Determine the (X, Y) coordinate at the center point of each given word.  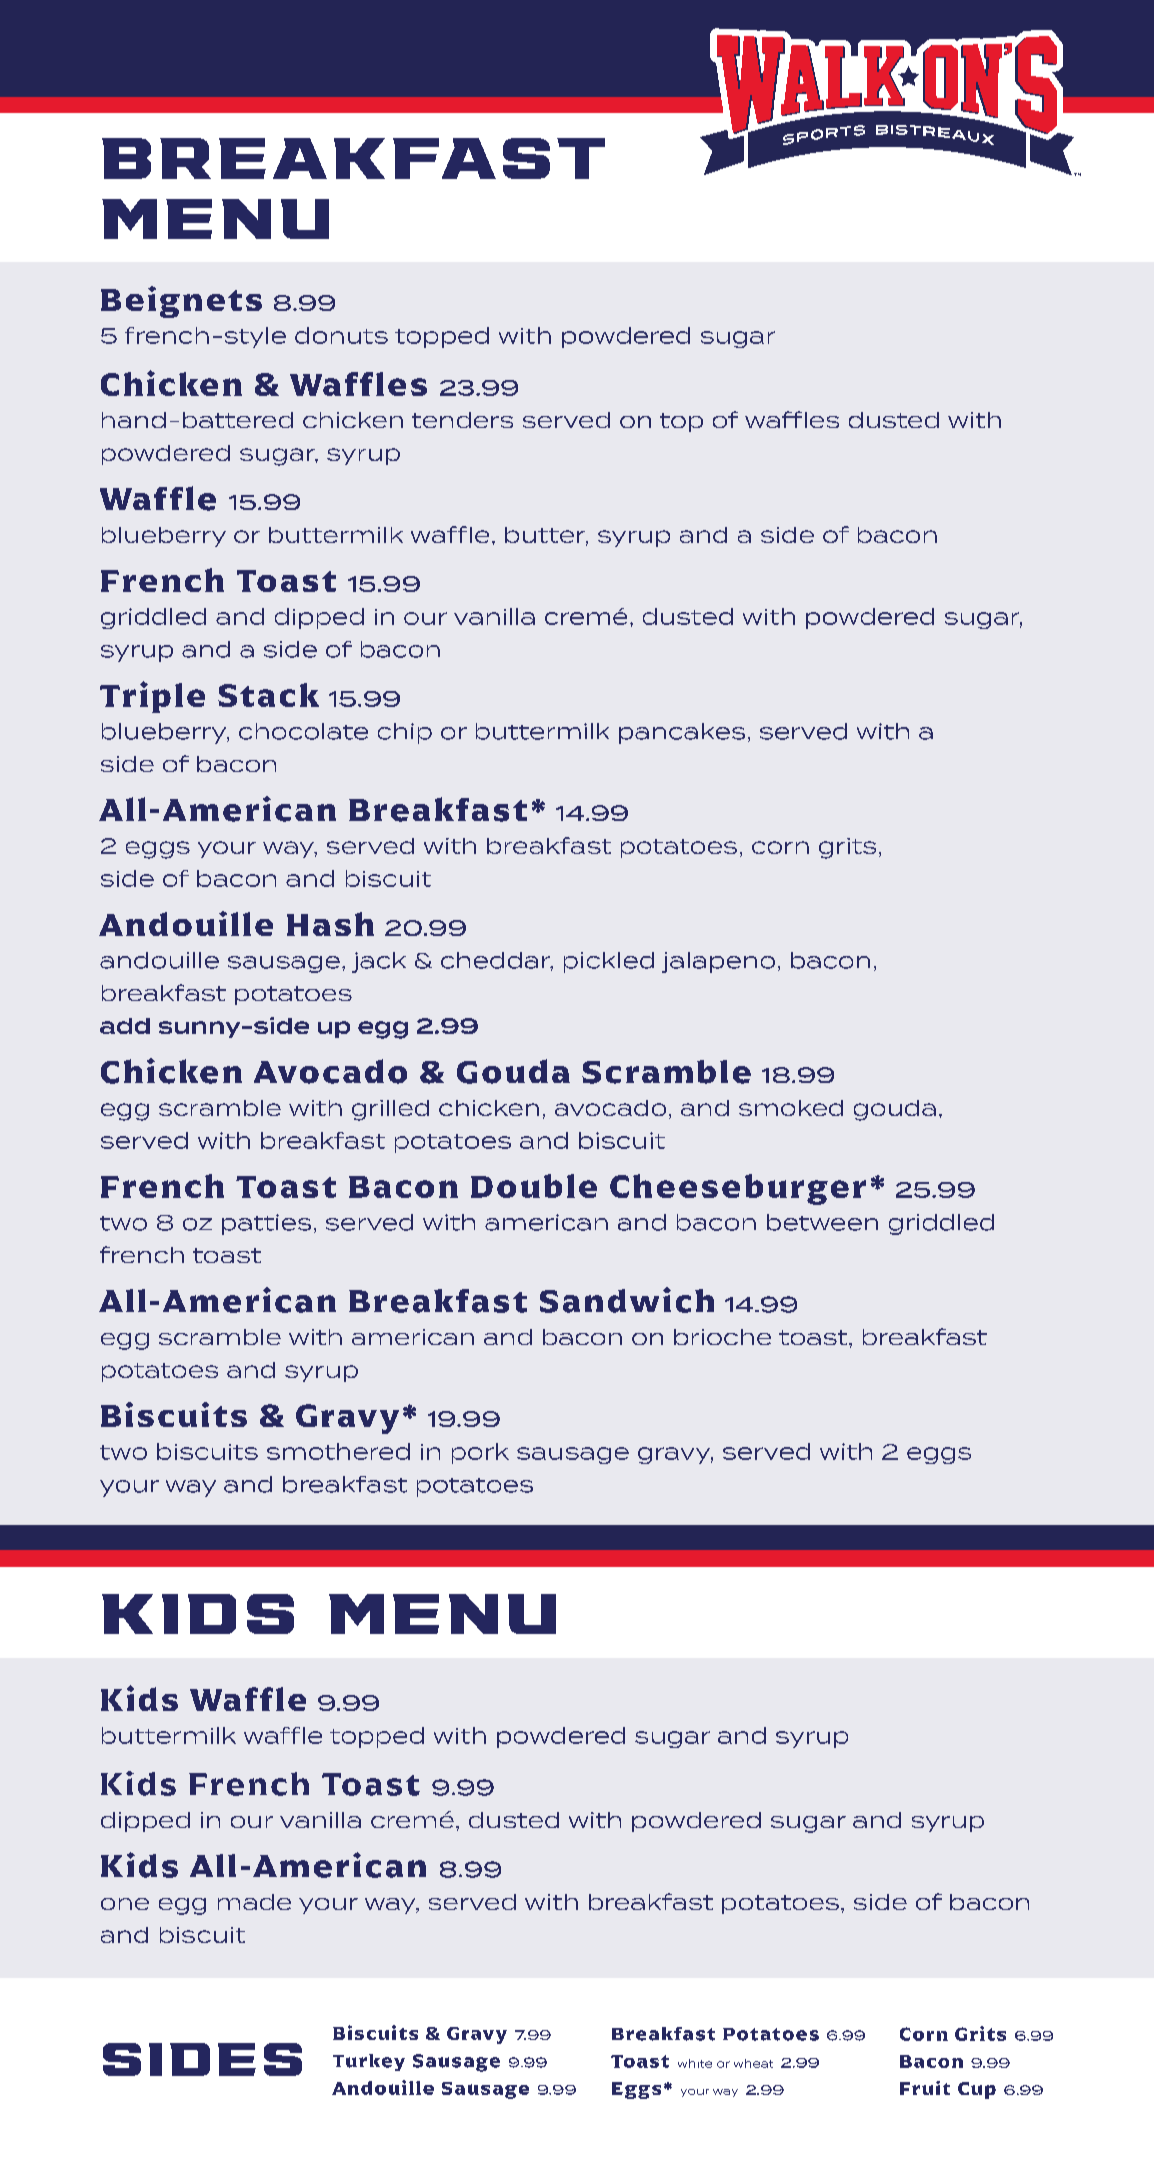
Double (534, 1186)
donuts (341, 335)
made (254, 1902)
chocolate (303, 731)
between (822, 1222)
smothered (338, 1451)
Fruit (925, 2088)
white (695, 2063)
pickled (609, 962)
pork (480, 1453)
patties (266, 1224)
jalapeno (718, 962)
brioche (722, 1337)
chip (405, 733)
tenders (462, 420)
